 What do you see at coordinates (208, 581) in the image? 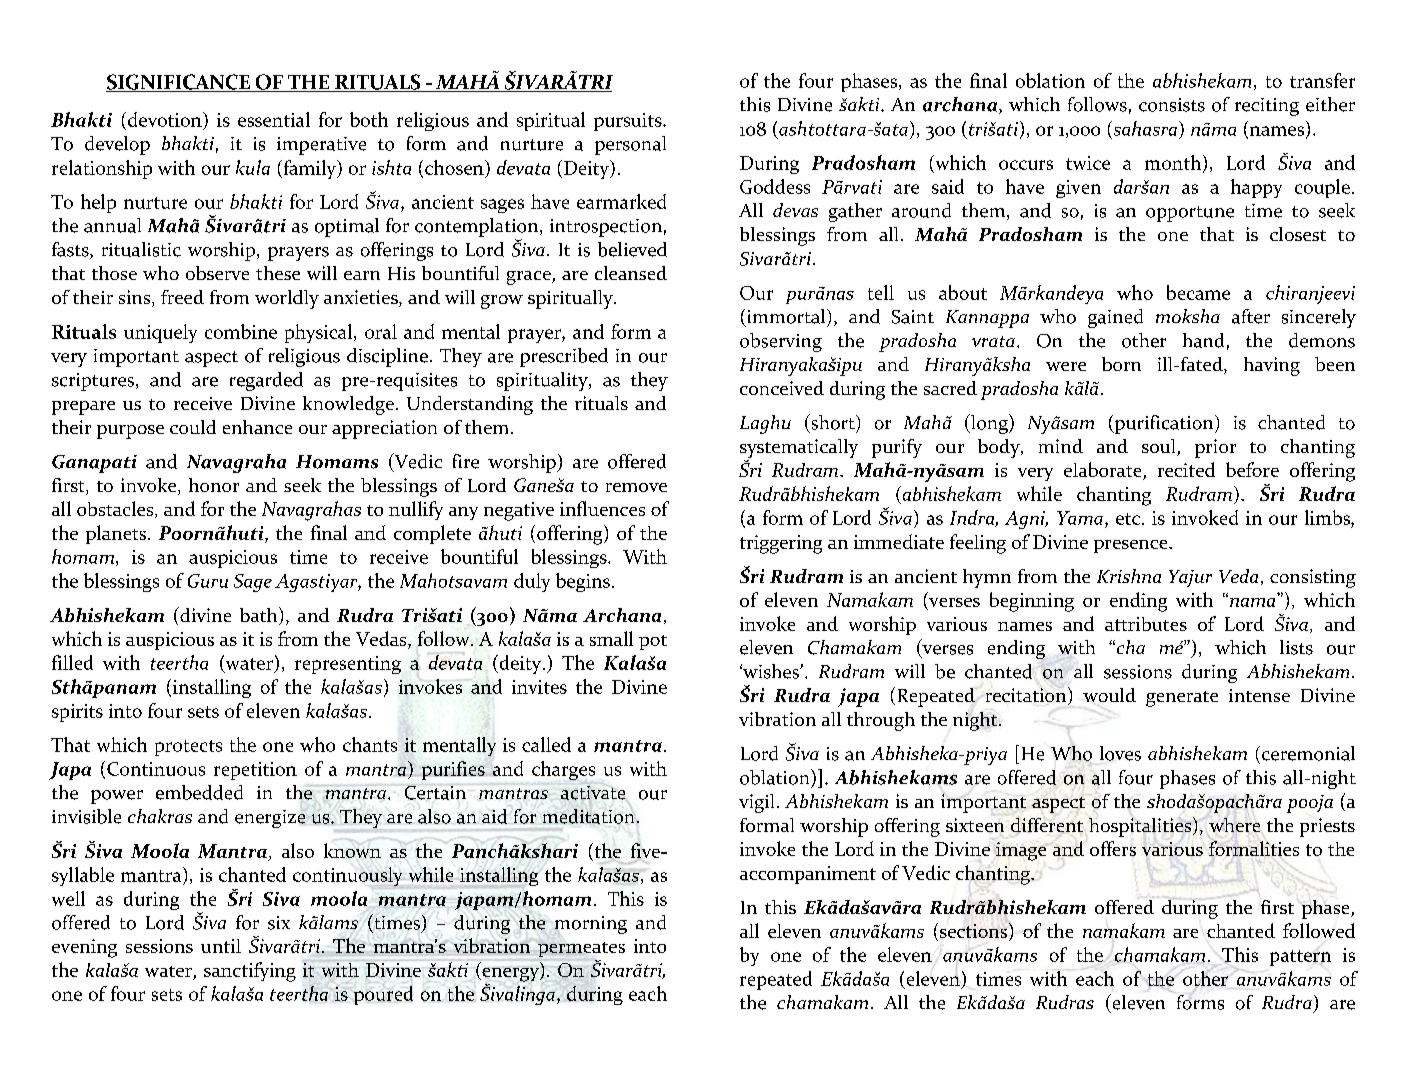
I see `Guru` at bounding box center [208, 581].
